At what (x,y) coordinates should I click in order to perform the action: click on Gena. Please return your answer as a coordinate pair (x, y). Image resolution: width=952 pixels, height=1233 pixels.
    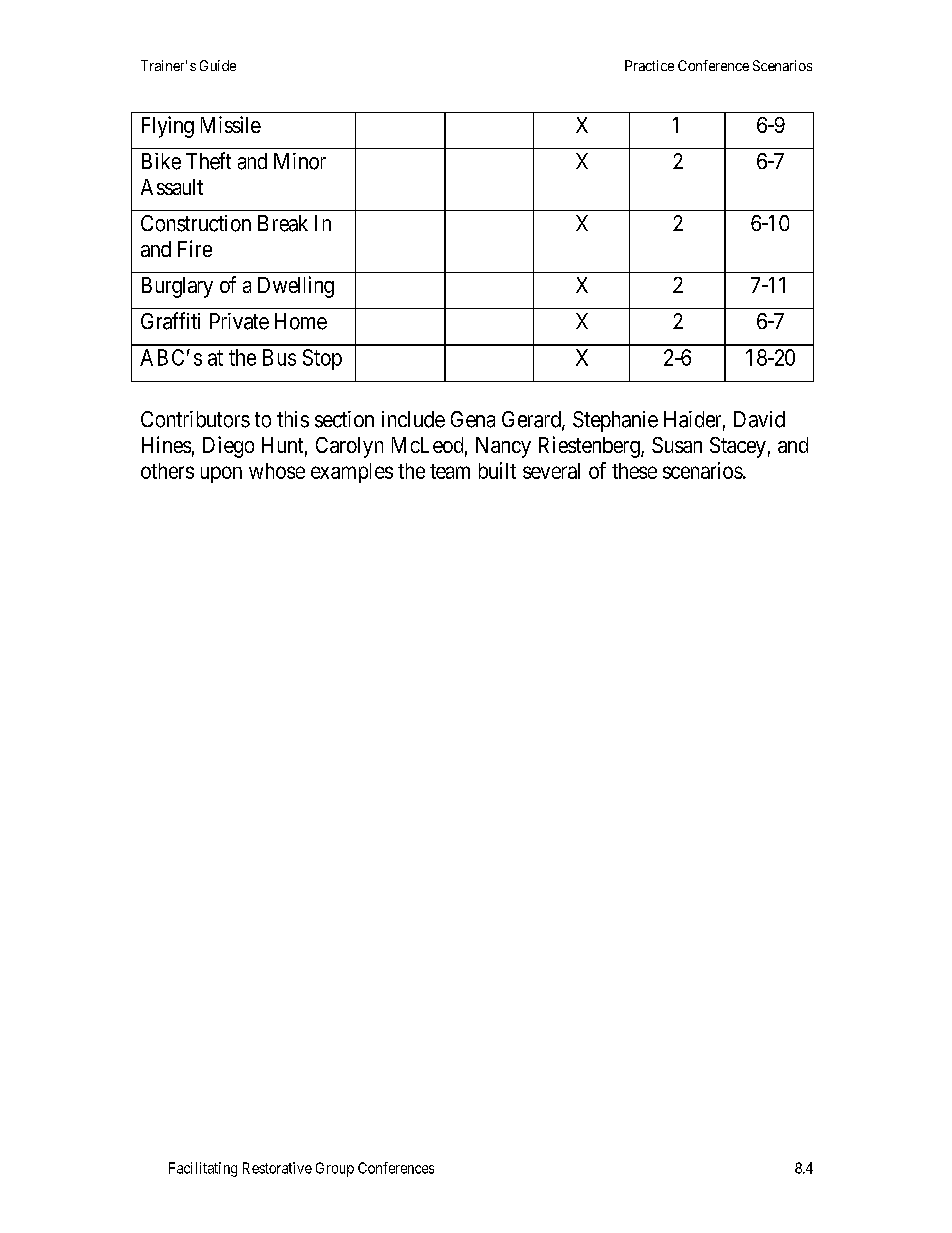
    Looking at the image, I should click on (473, 419).
